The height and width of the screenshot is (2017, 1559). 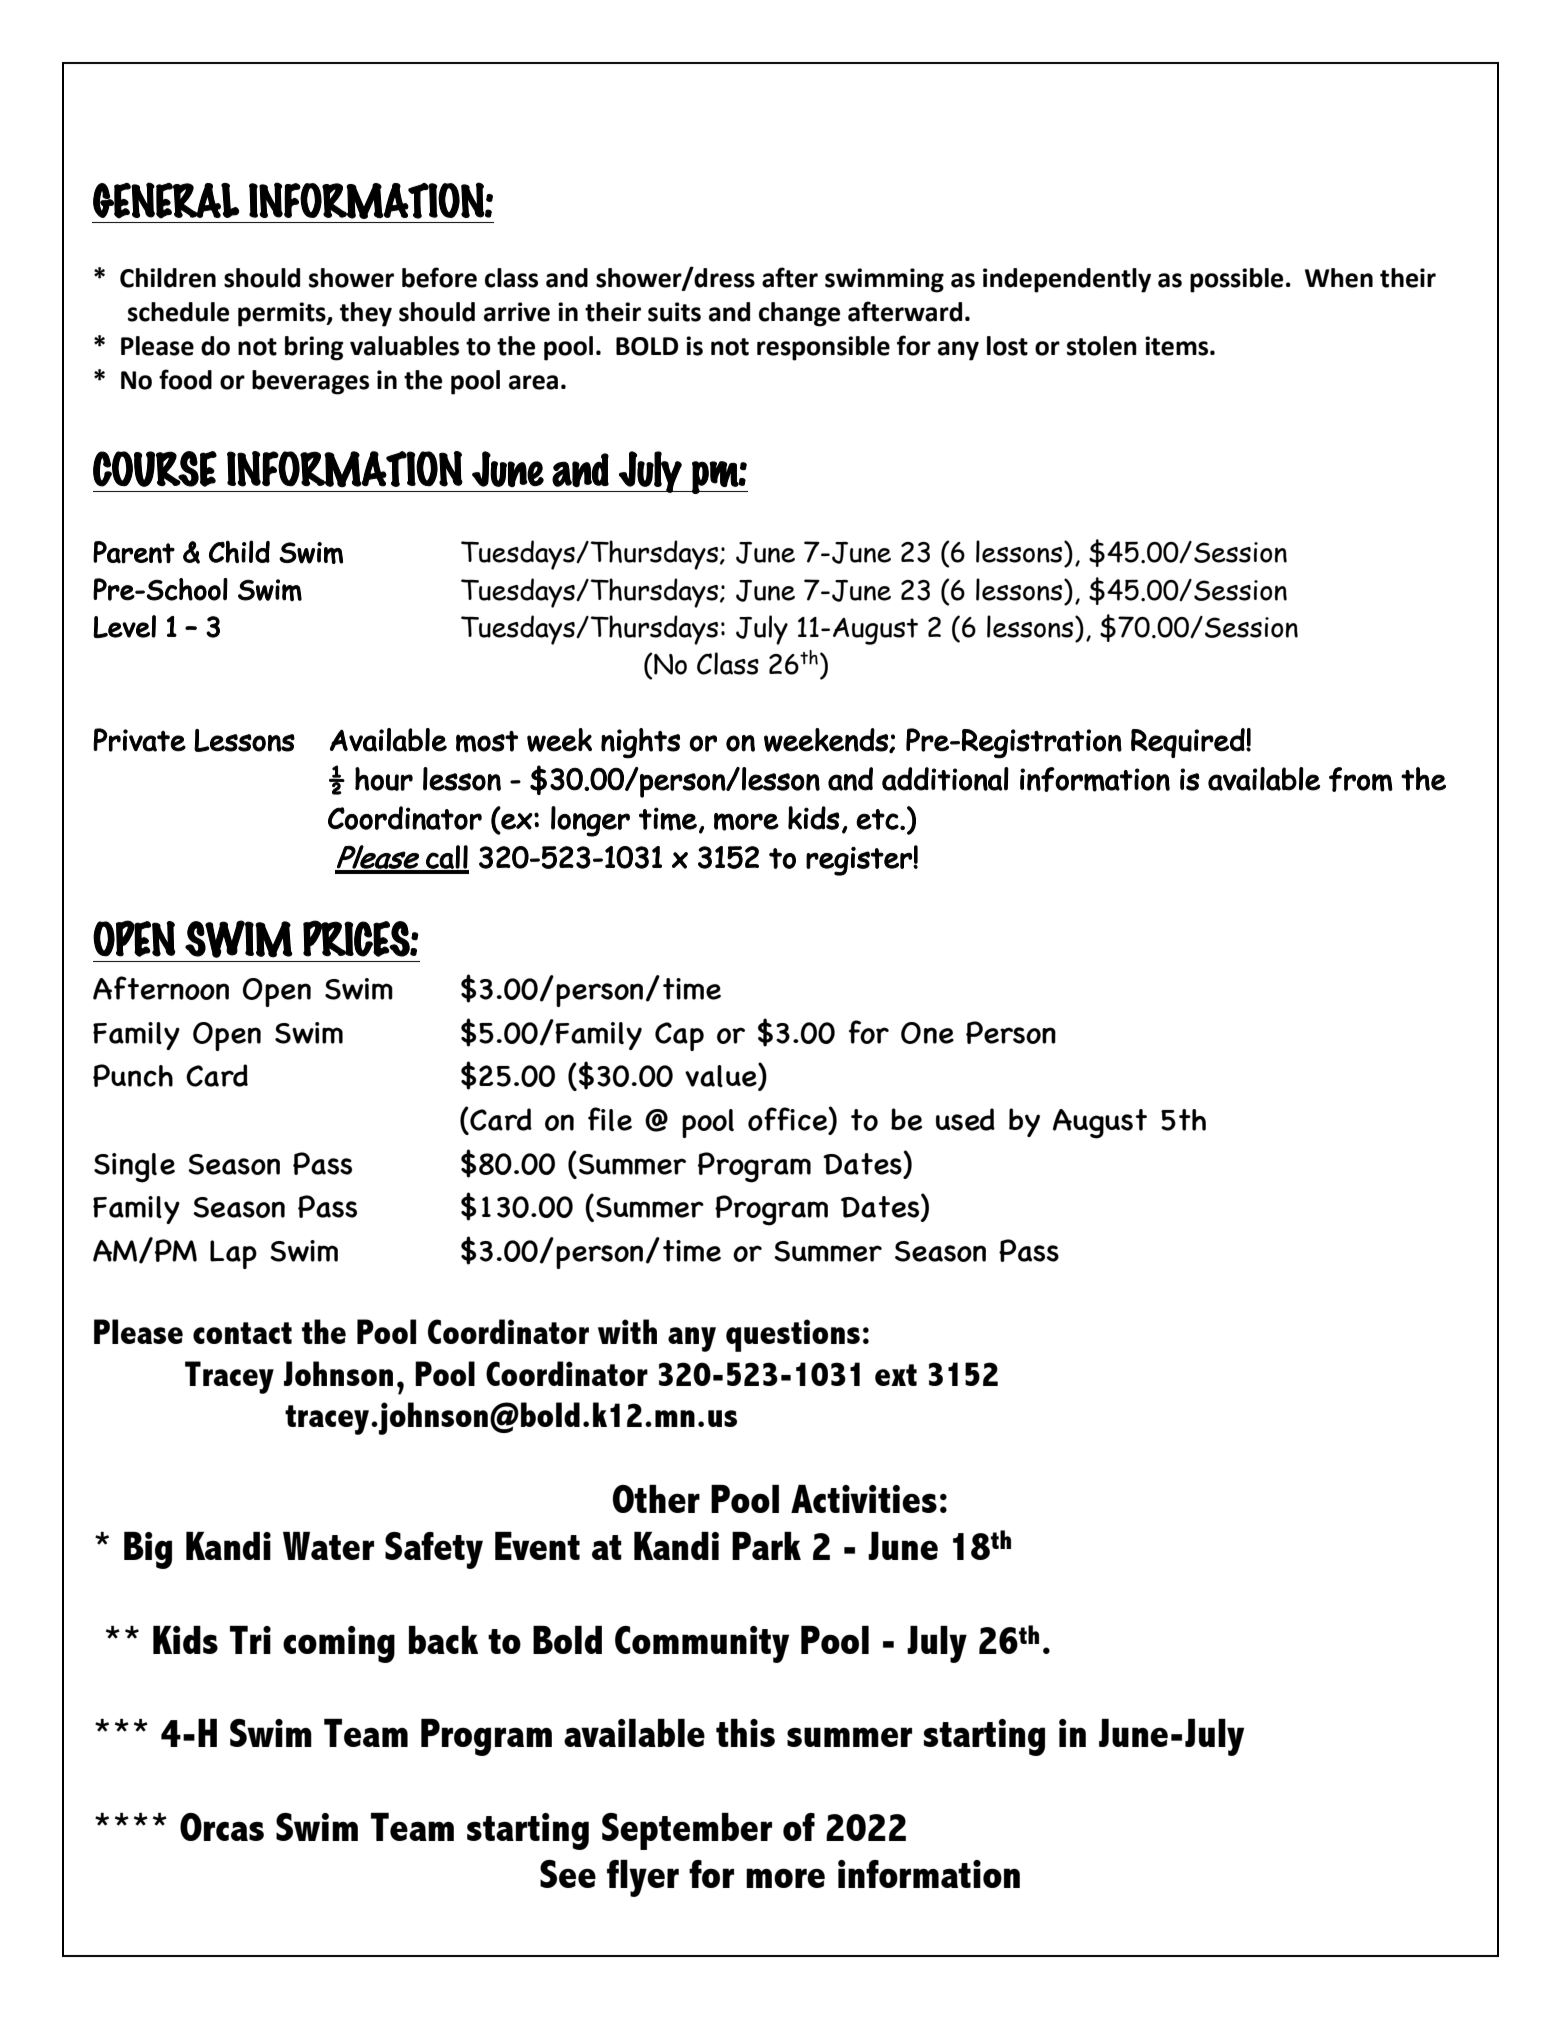 What do you see at coordinates (133, 1075) in the screenshot?
I see `Punch` at bounding box center [133, 1075].
